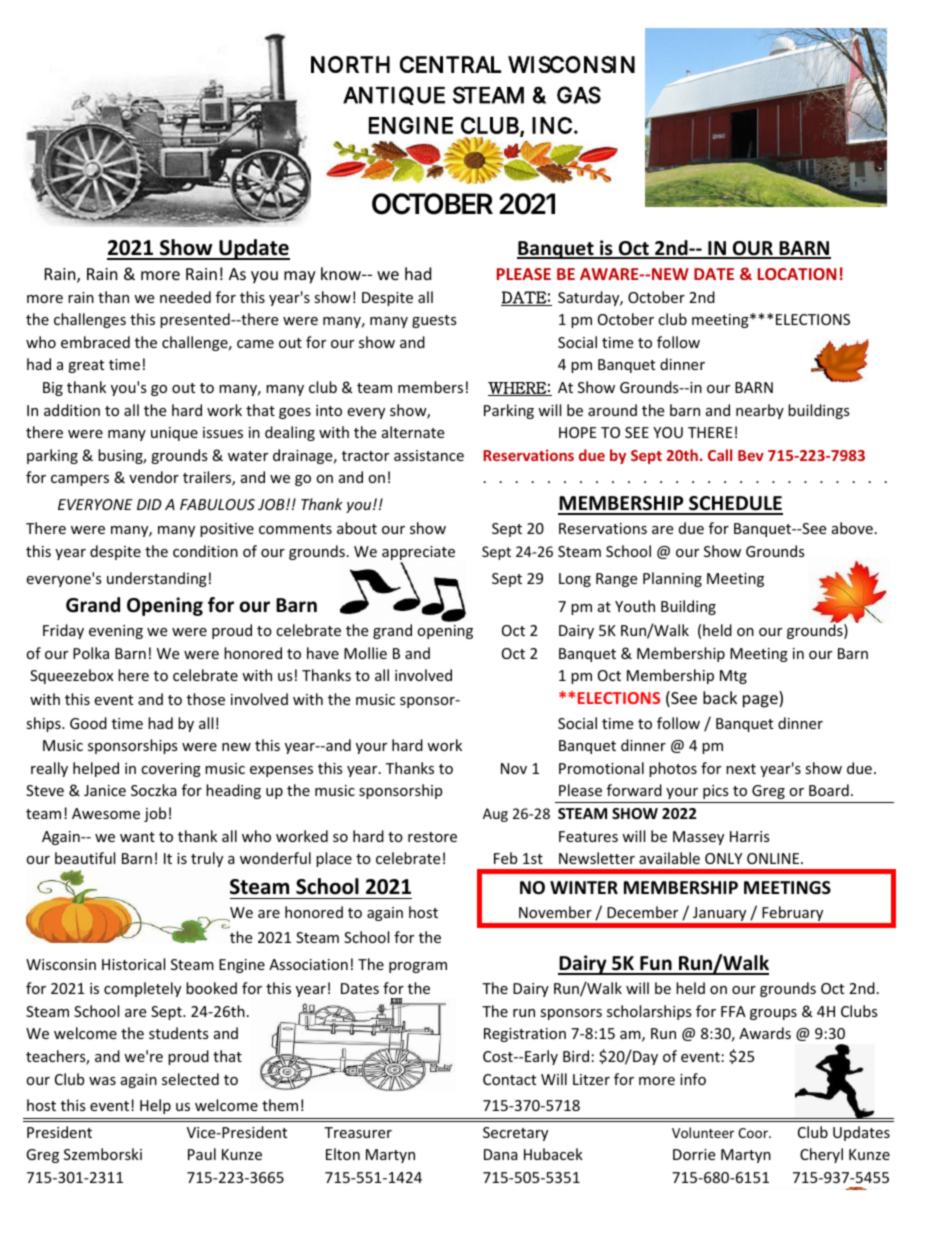 This document has height=1233, width=952. I want to click on page, so click(761, 701).
